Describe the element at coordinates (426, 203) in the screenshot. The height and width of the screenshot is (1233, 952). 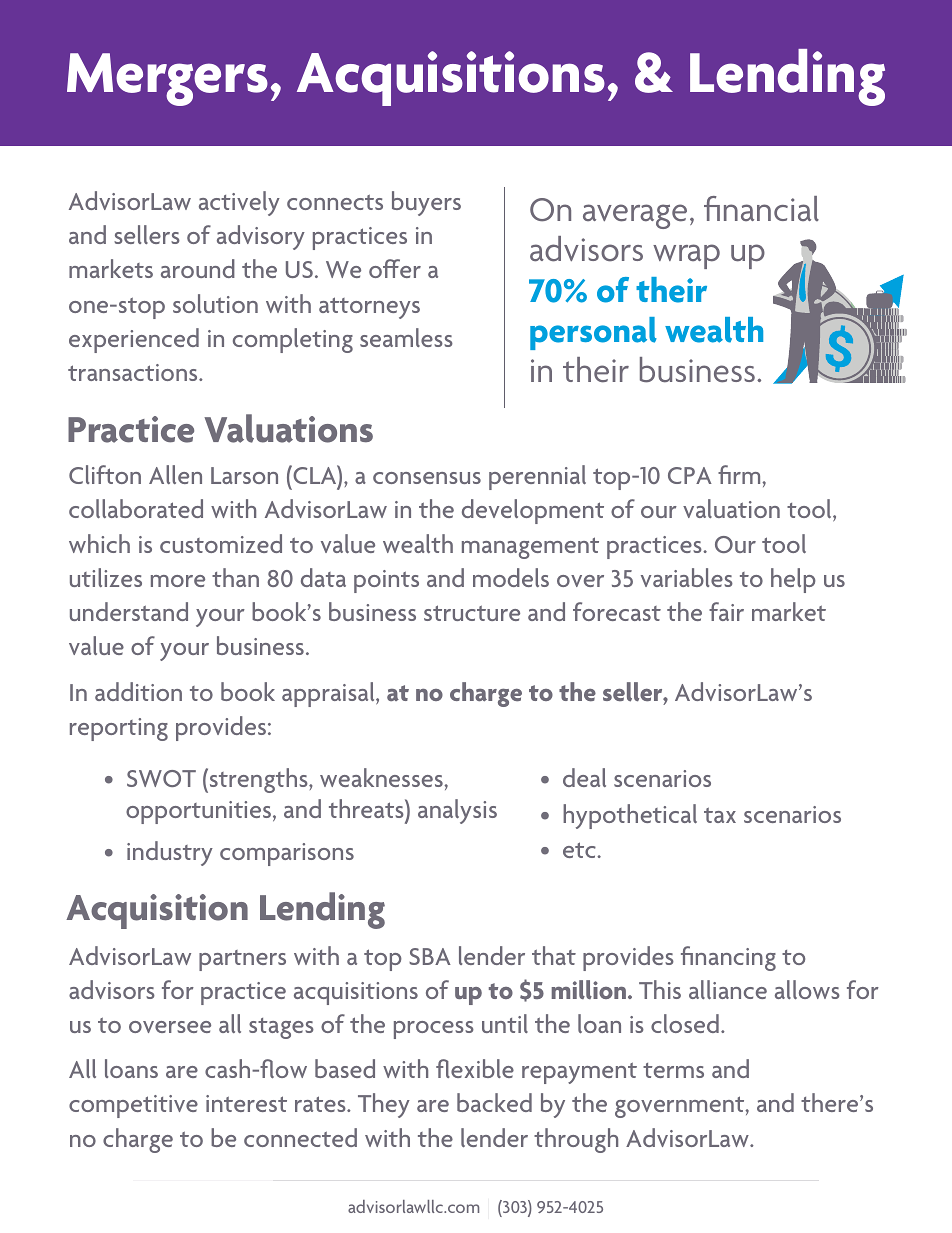
I see `buyers` at that location.
